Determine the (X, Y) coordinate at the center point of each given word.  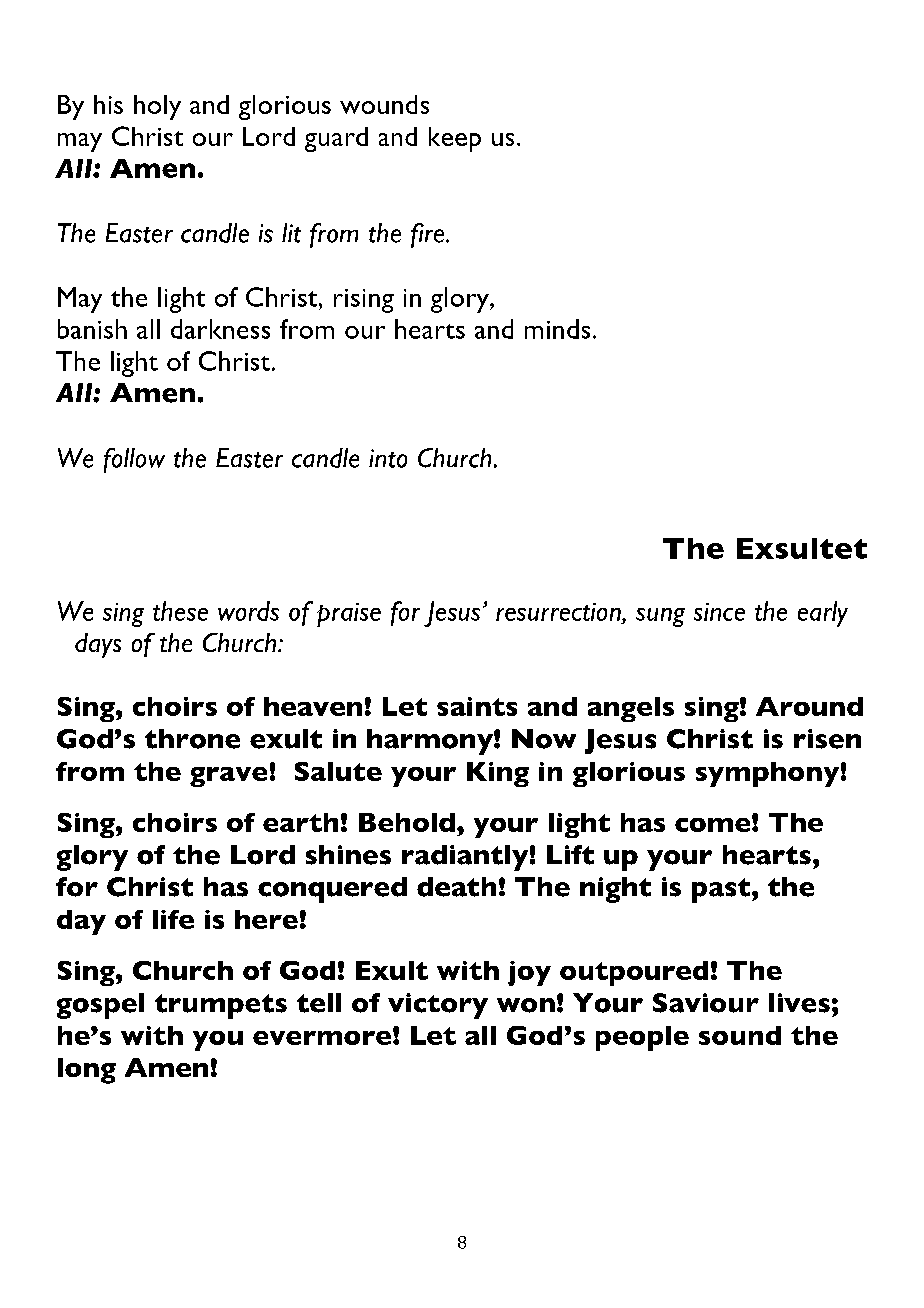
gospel (100, 1006)
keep (455, 139)
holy (157, 107)
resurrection (559, 612)
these (180, 611)
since (719, 612)
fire (429, 235)
